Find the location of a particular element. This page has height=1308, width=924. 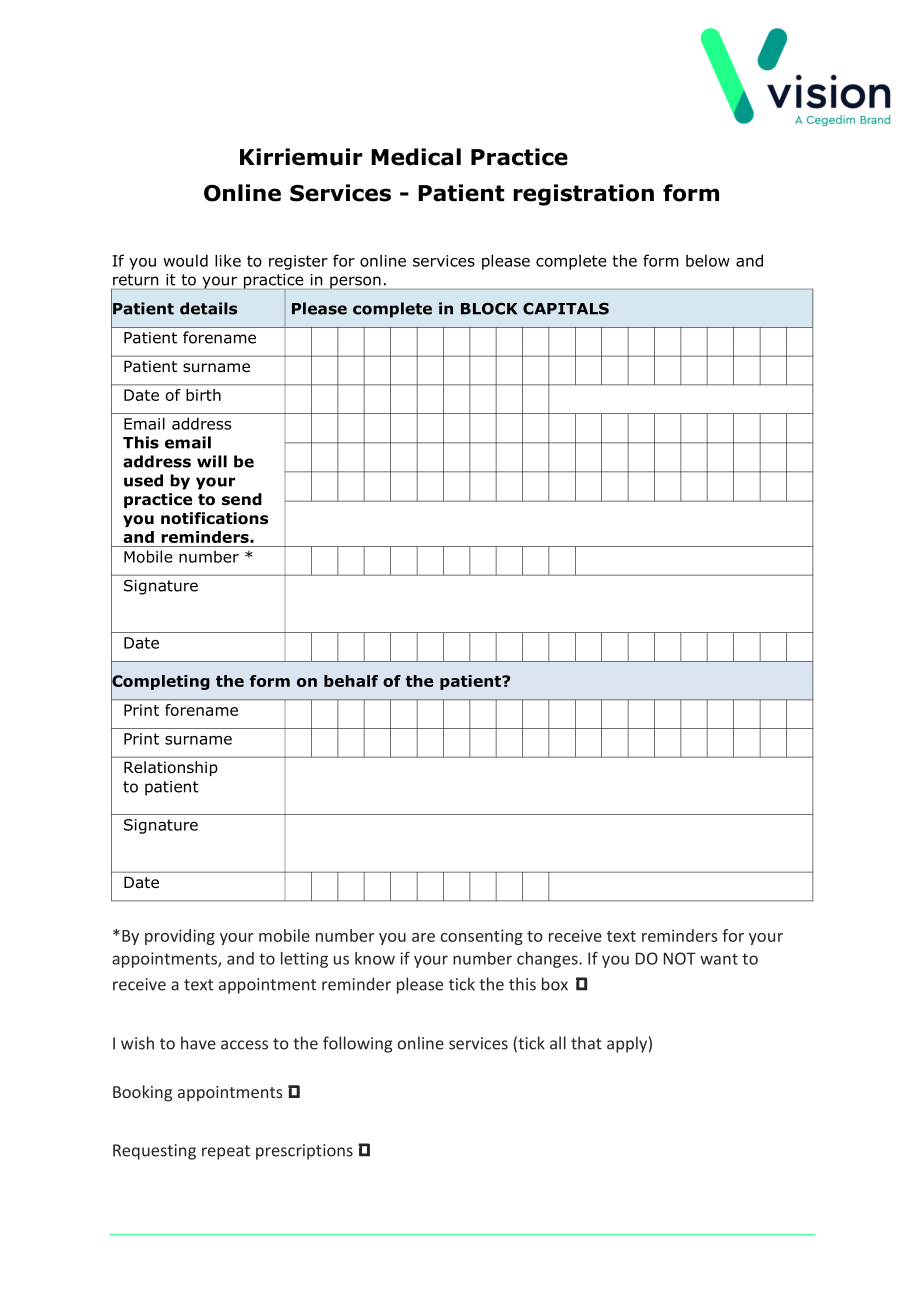

CAPITALS is located at coordinates (566, 309).
